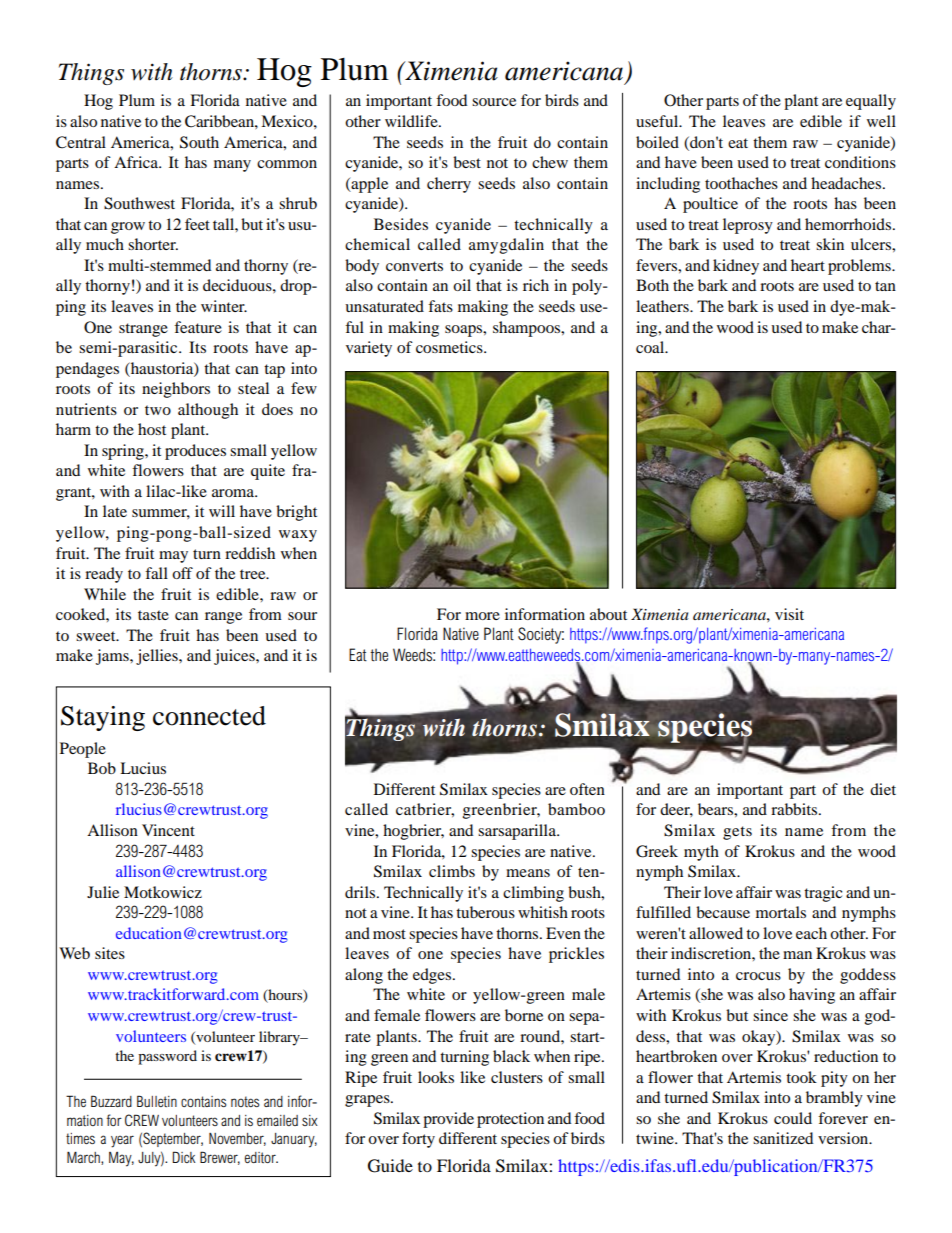 Image resolution: width=952 pixels, height=1233 pixels. I want to click on sanitized, so click(783, 1138).
